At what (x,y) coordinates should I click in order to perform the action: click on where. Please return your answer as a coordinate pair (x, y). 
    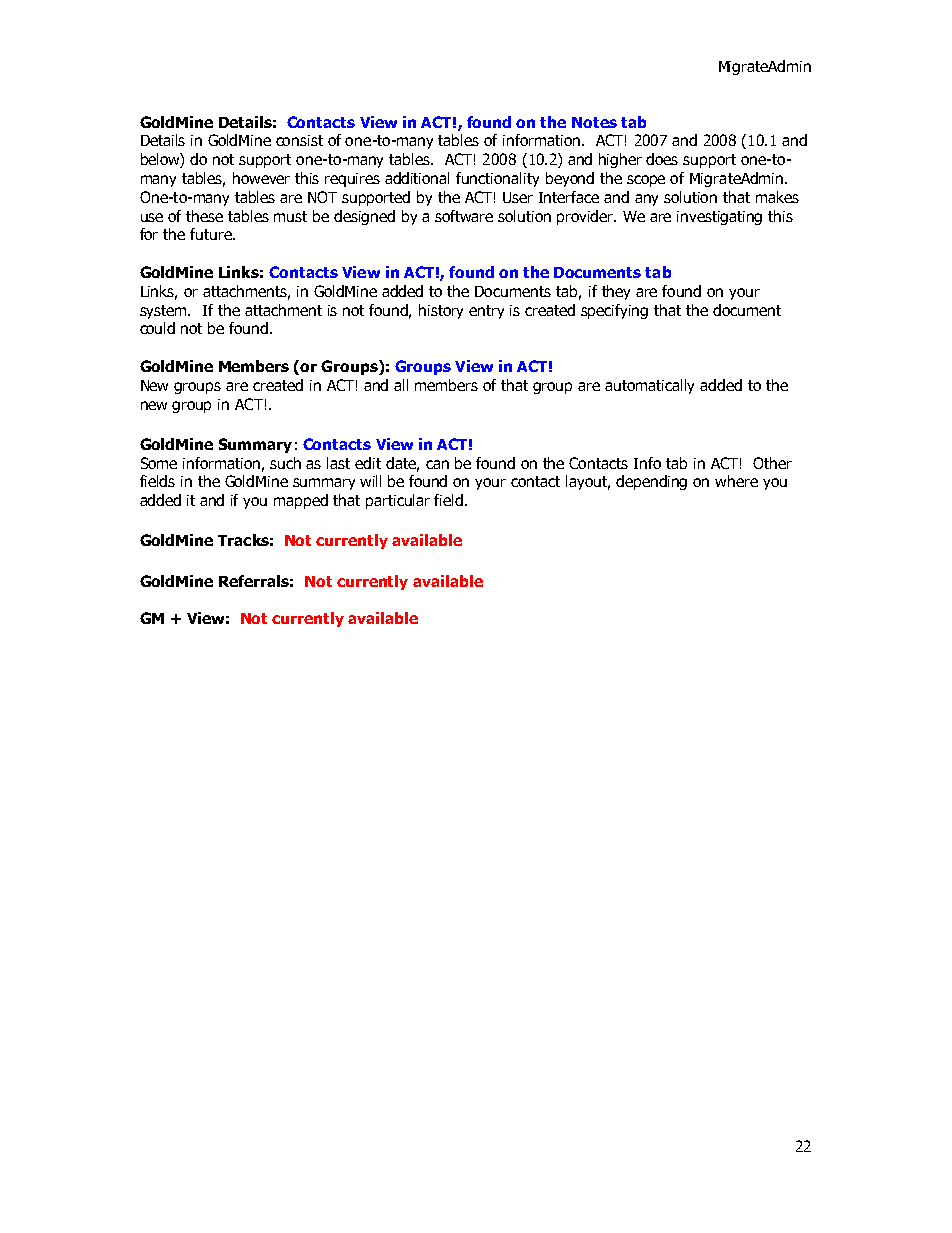
    Looking at the image, I should click on (736, 481).
